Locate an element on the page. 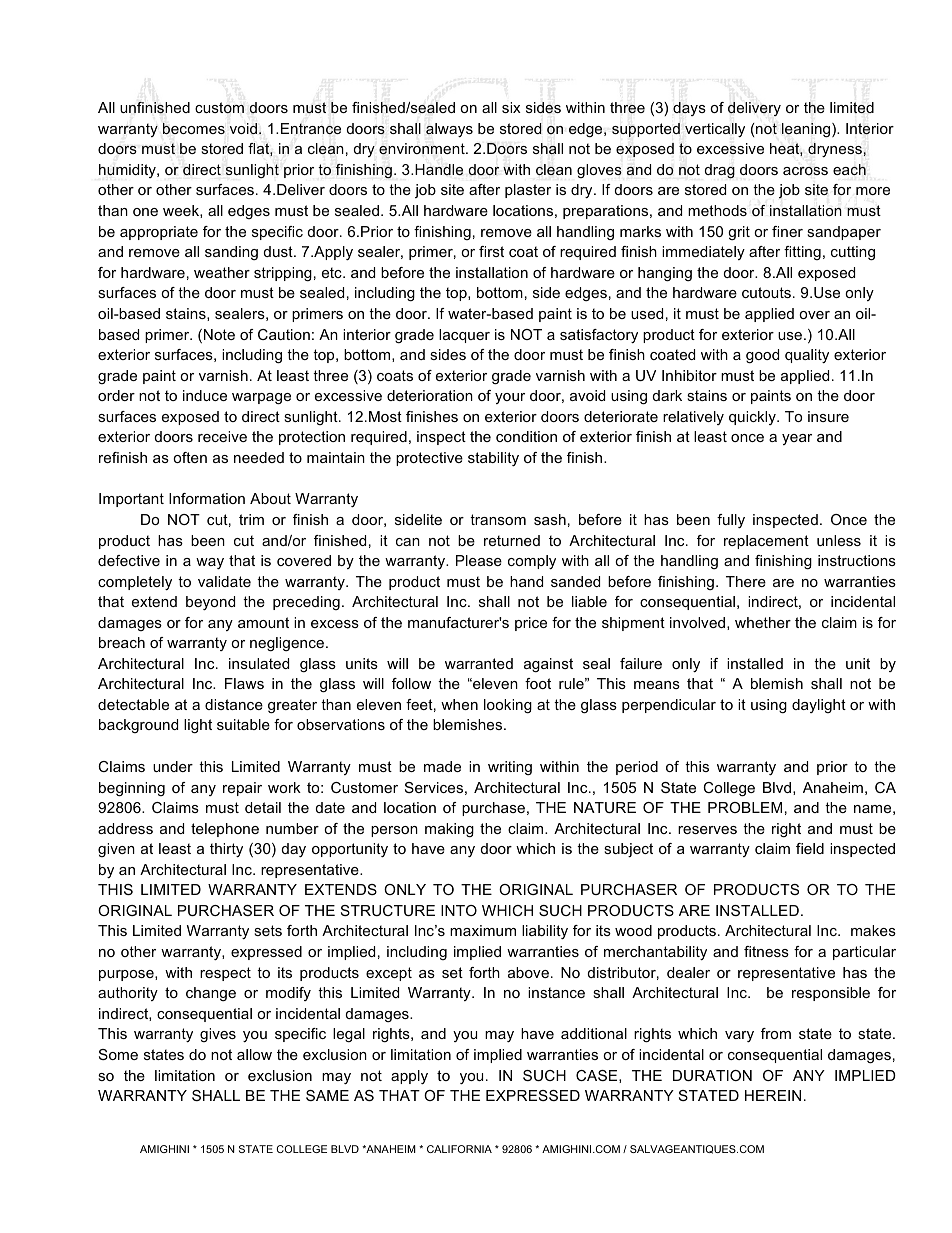  price is located at coordinates (531, 624).
